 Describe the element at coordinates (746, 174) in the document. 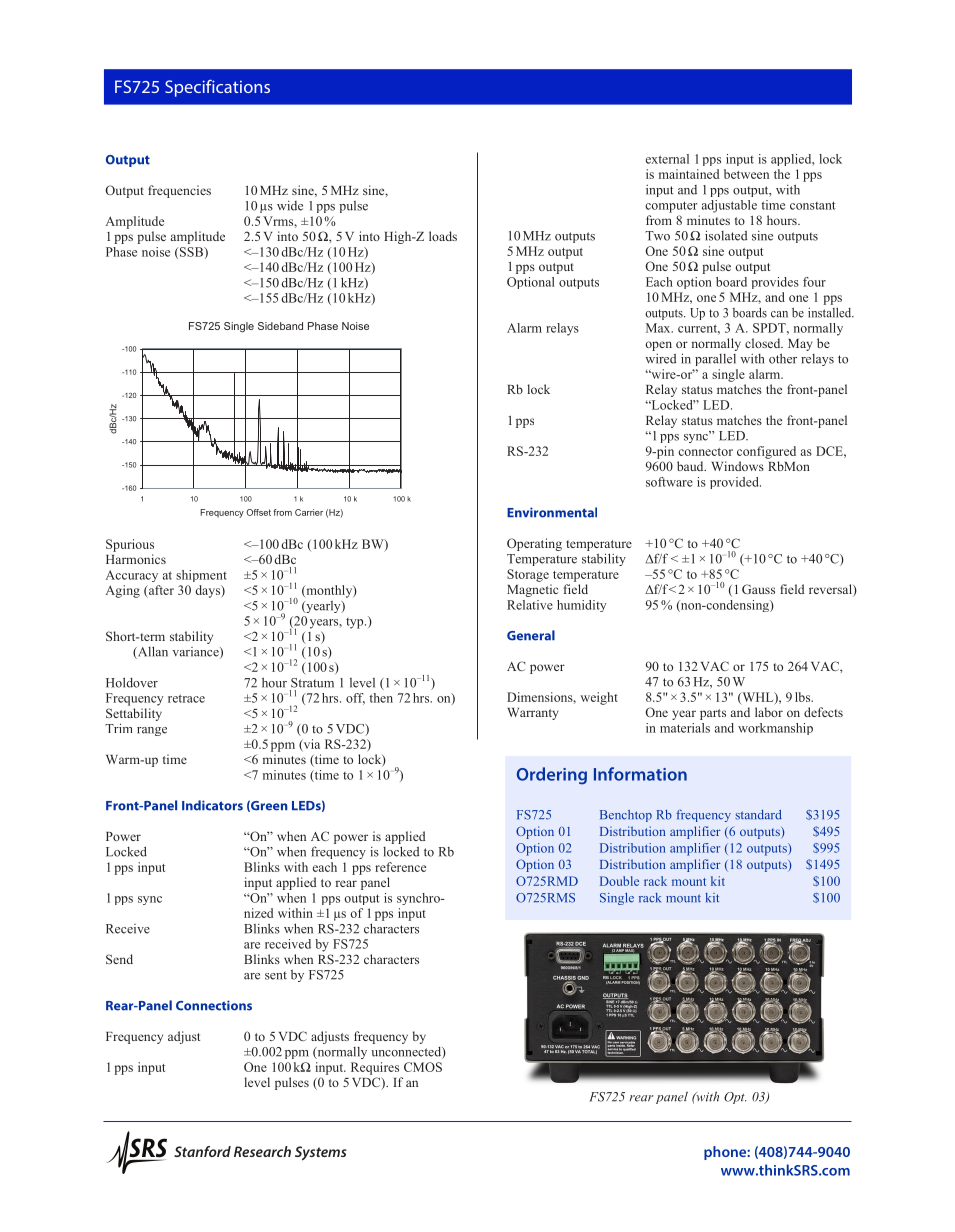

I see `between` at that location.
